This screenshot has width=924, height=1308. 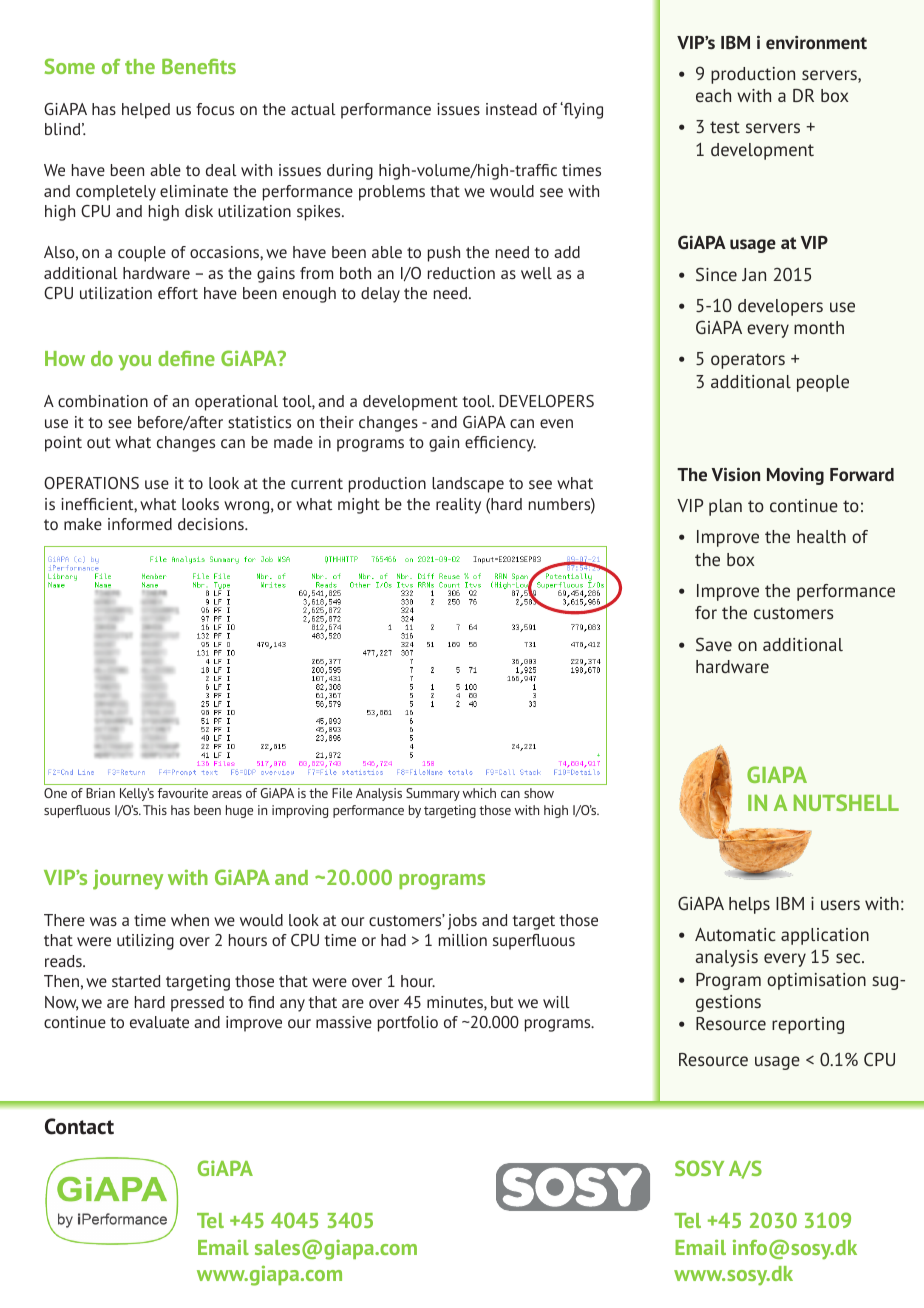 I want to click on portfolio, so click(x=408, y=1024).
